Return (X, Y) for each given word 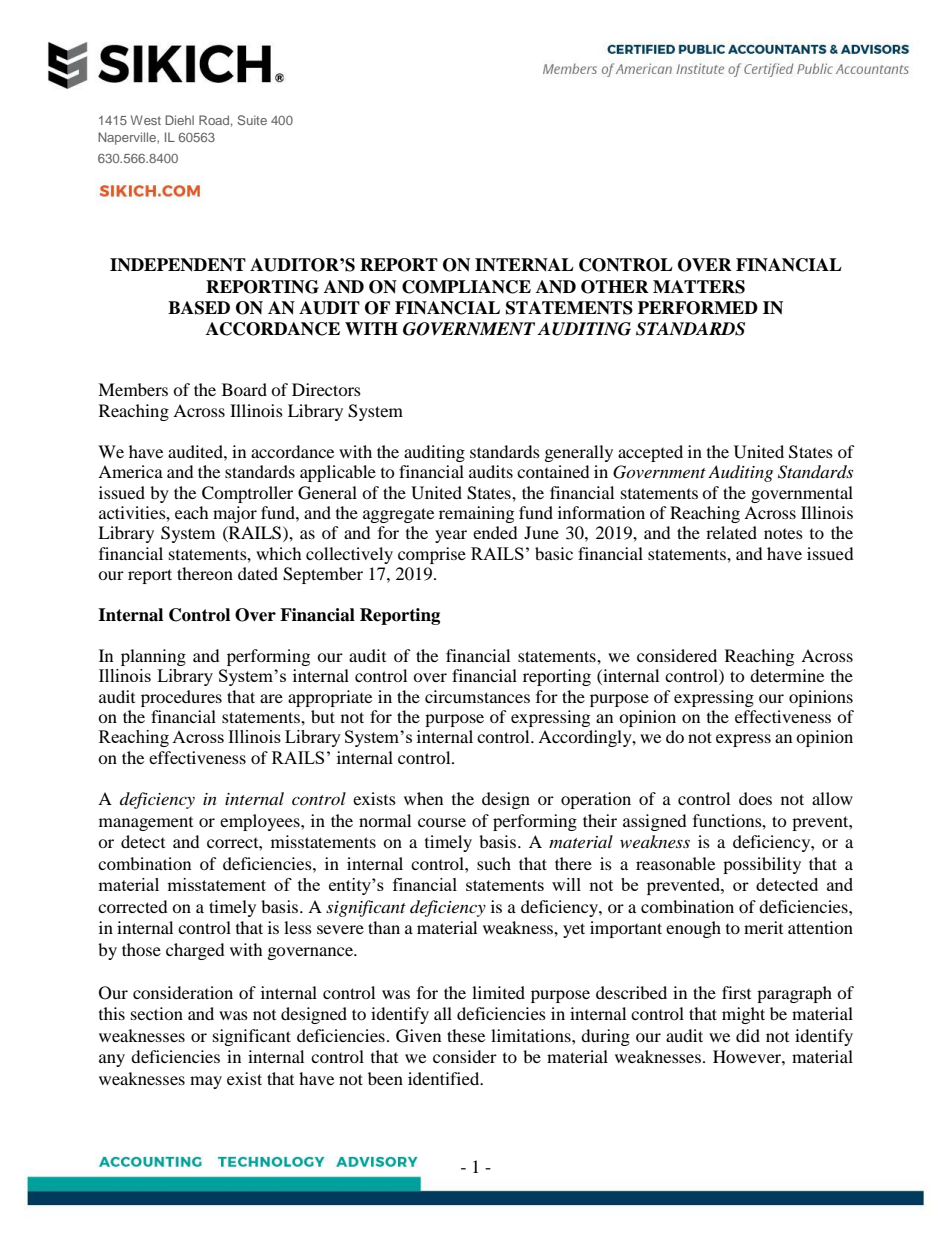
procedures (181, 698)
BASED (199, 308)
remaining (476, 514)
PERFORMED (698, 308)
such (494, 863)
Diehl (179, 120)
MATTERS (699, 287)
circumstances (477, 696)
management (146, 824)
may (206, 1082)
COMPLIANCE (466, 287)
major (235, 514)
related (731, 532)
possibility (762, 865)
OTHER (615, 287)
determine (787, 675)
